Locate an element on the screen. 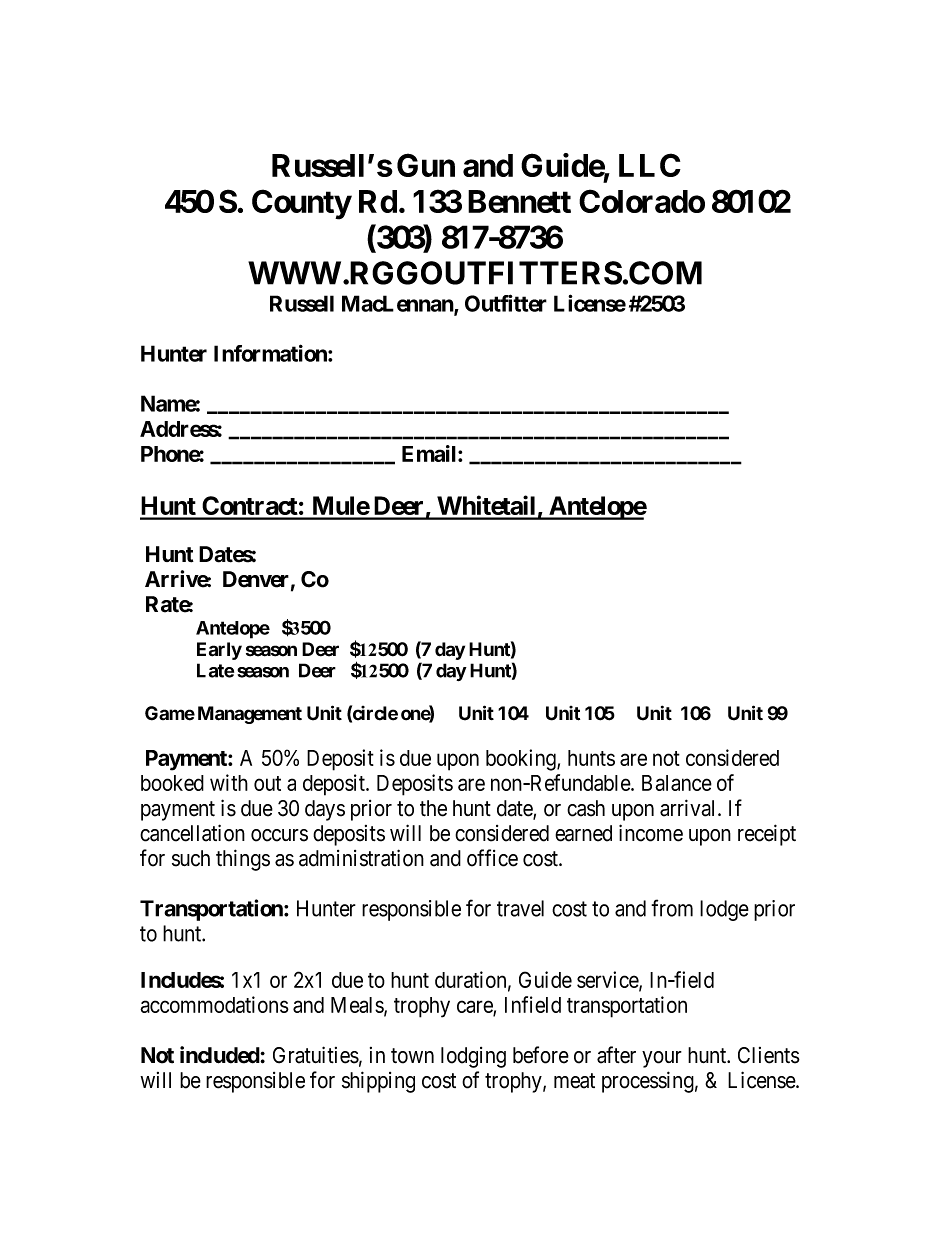 This screenshot has height=1233, width=952. Gun is located at coordinates (426, 165).
